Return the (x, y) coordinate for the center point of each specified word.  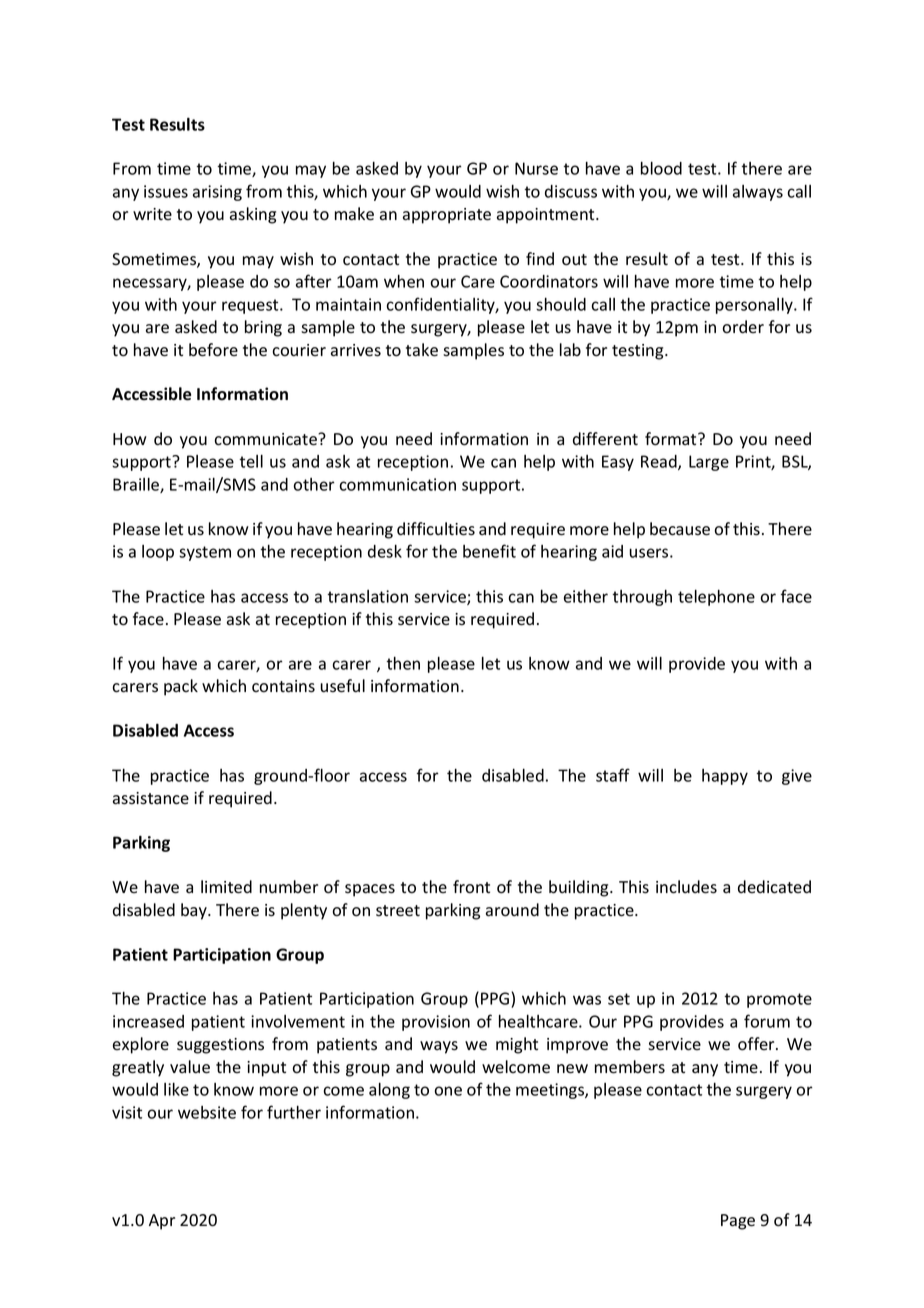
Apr (162, 1222)
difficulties (436, 529)
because (680, 529)
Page (738, 1222)
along (389, 1090)
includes (686, 887)
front (471, 887)
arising (217, 193)
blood (661, 168)
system (205, 553)
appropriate (447, 216)
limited (226, 887)
